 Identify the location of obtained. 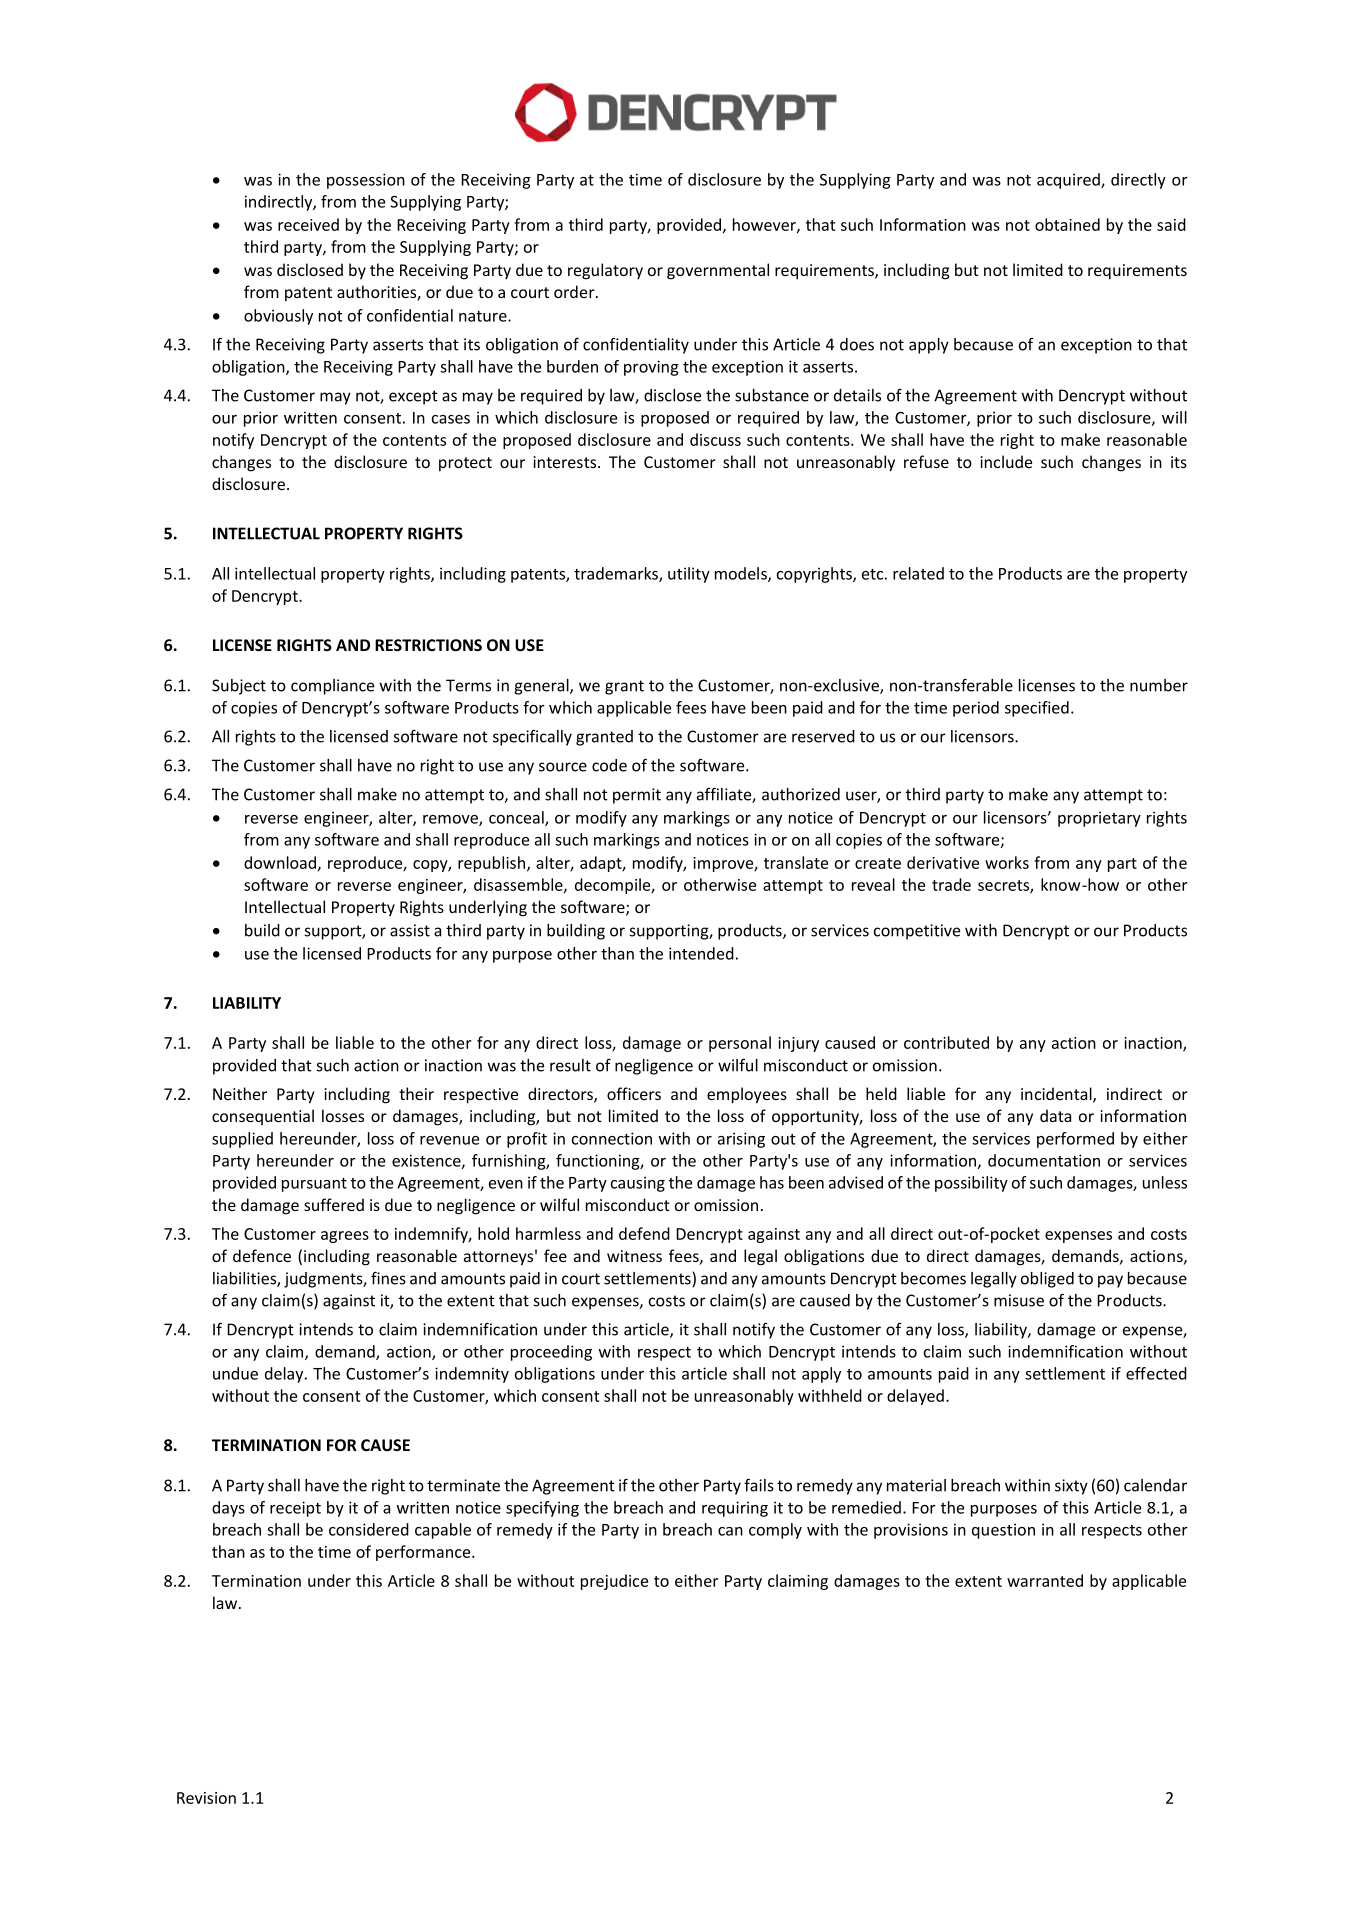
(1067, 224).
